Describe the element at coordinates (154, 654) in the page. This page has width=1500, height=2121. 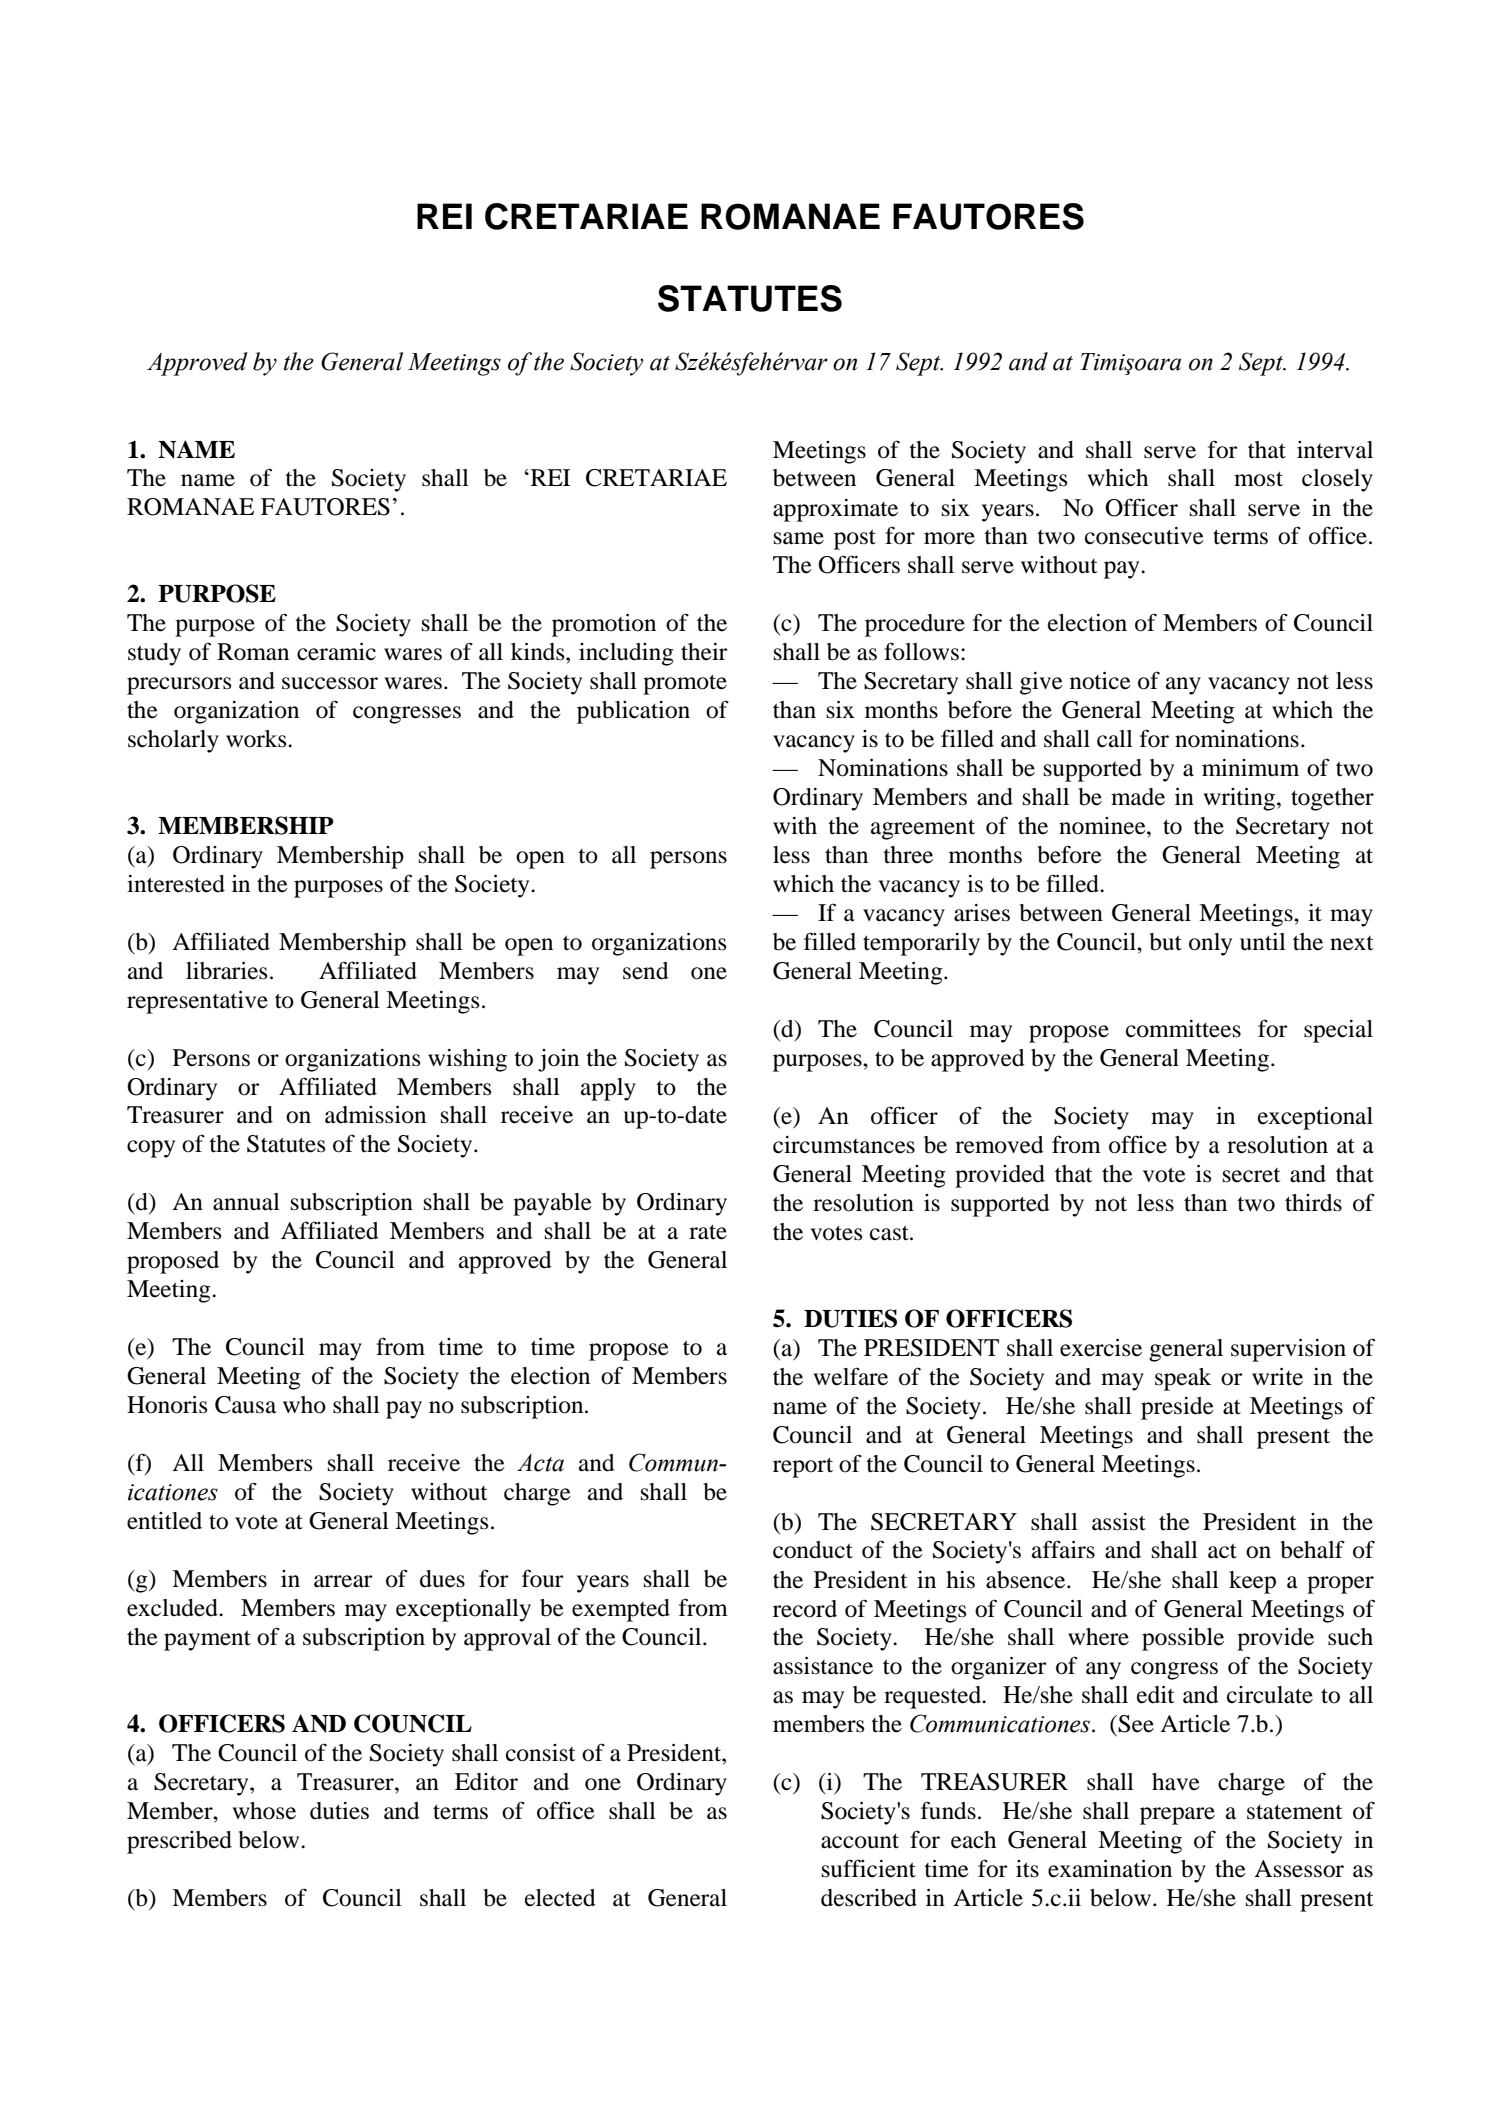
I see `study` at that location.
